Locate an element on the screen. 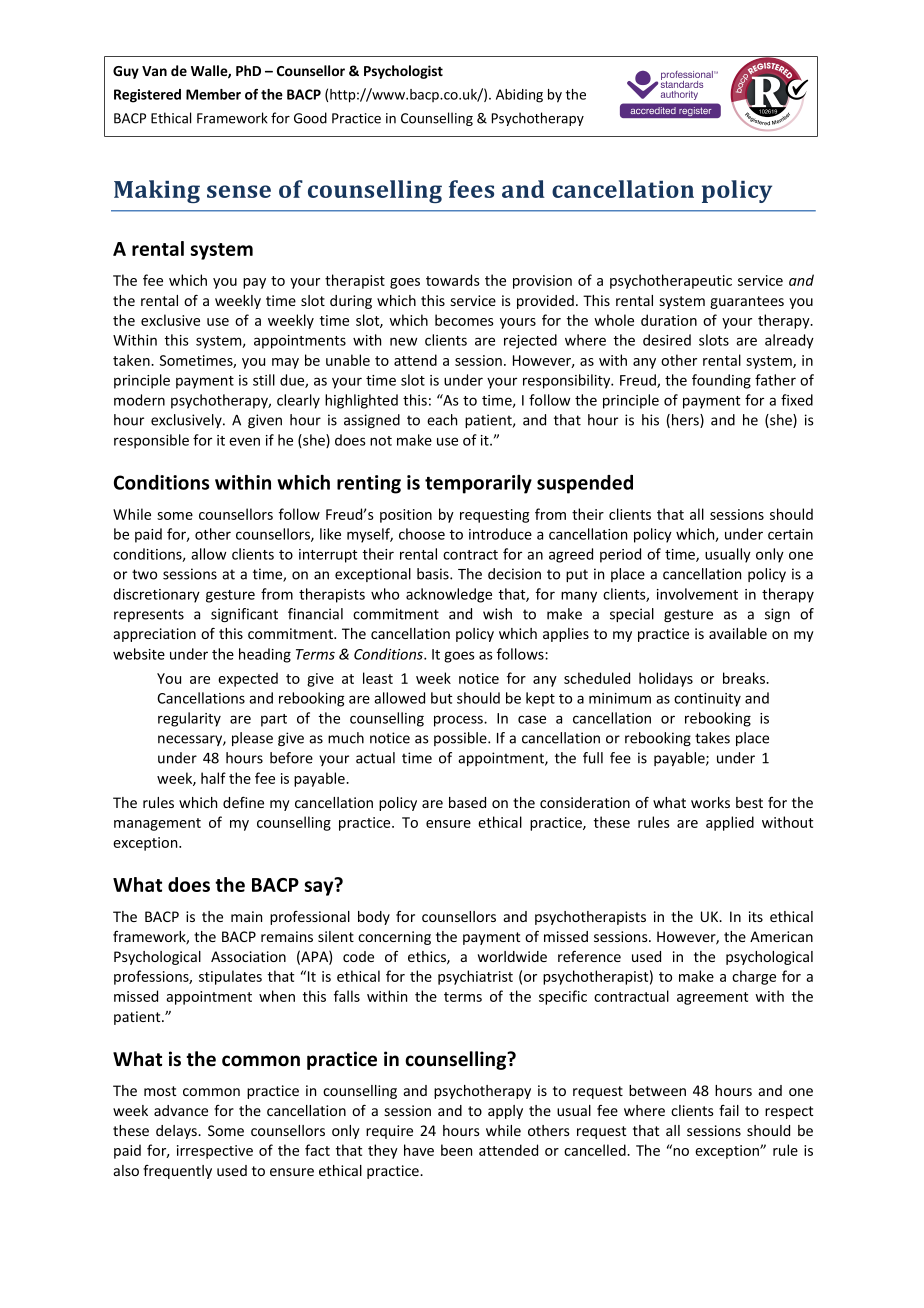 This screenshot has height=1308, width=924. regularity is located at coordinates (189, 719).
